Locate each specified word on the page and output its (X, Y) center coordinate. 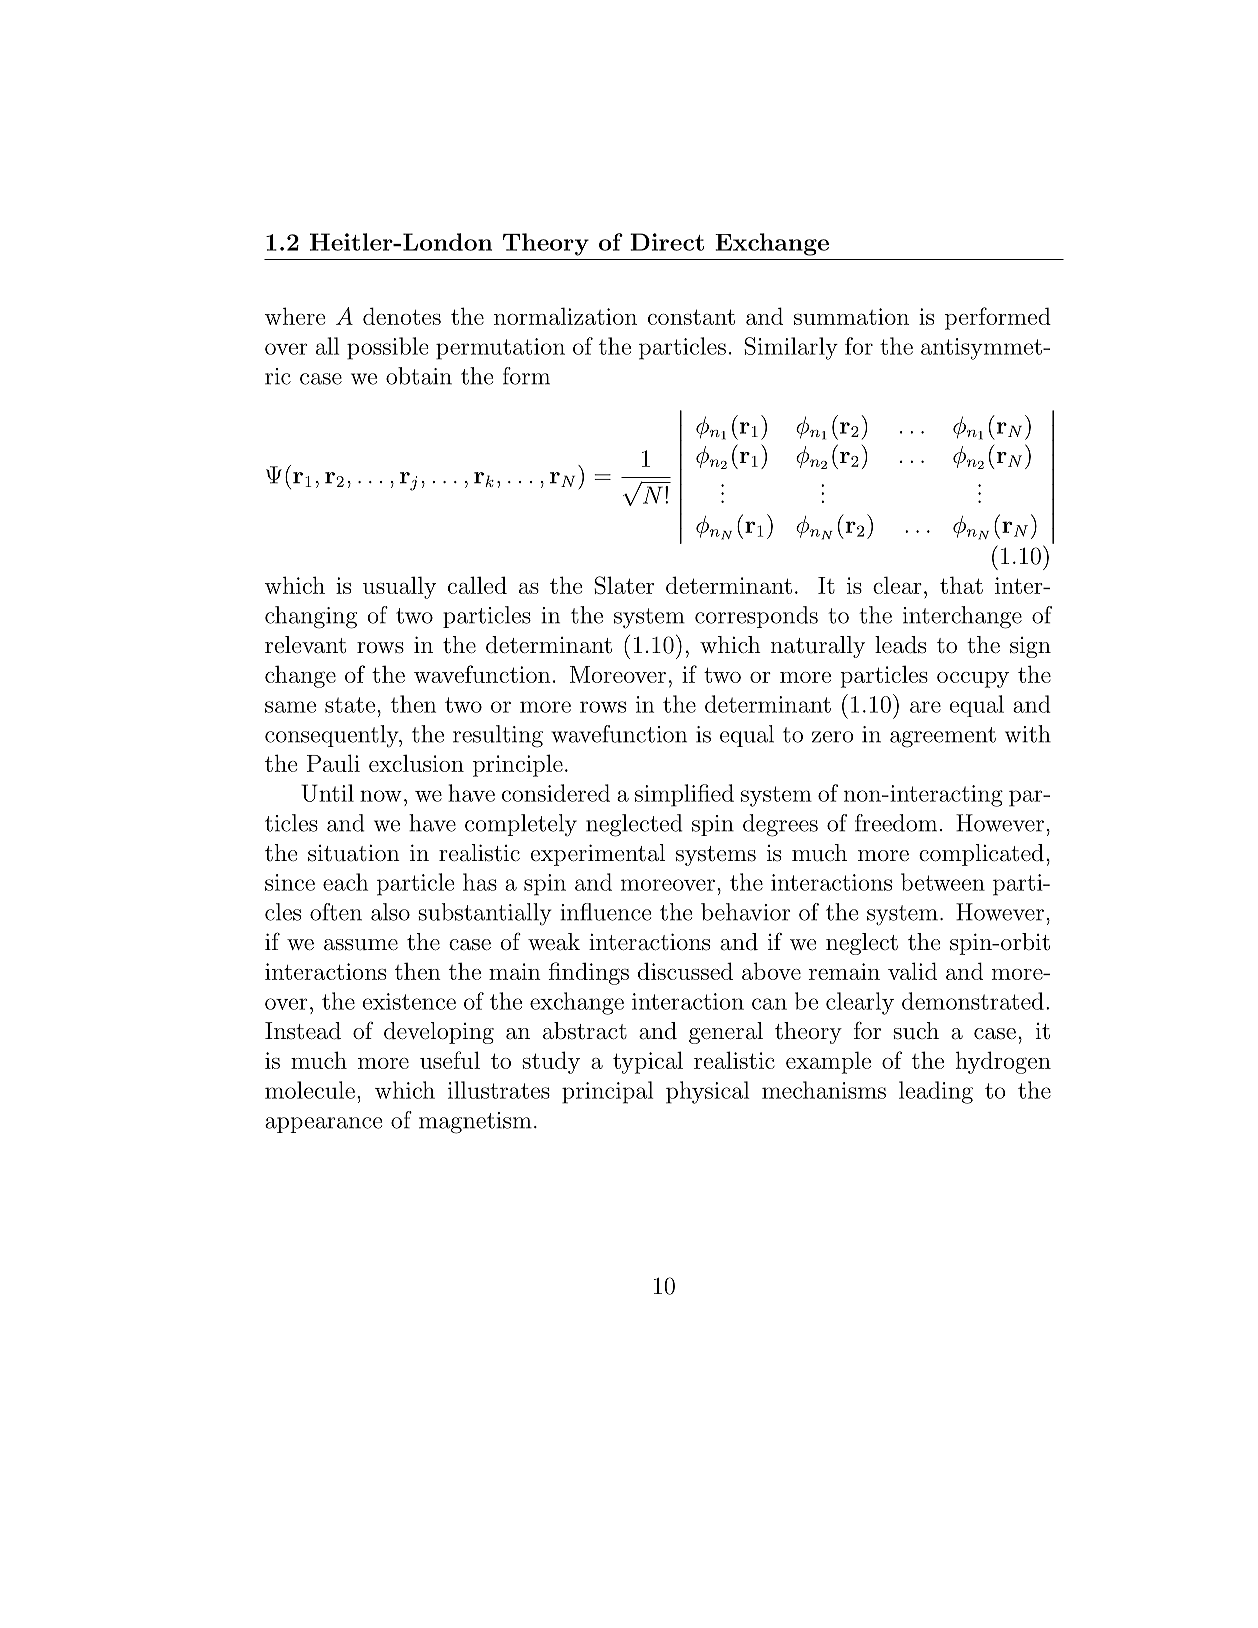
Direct (667, 242)
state (350, 705)
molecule (310, 1090)
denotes (402, 316)
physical (707, 1092)
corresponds (756, 617)
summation (851, 316)
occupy (973, 680)
